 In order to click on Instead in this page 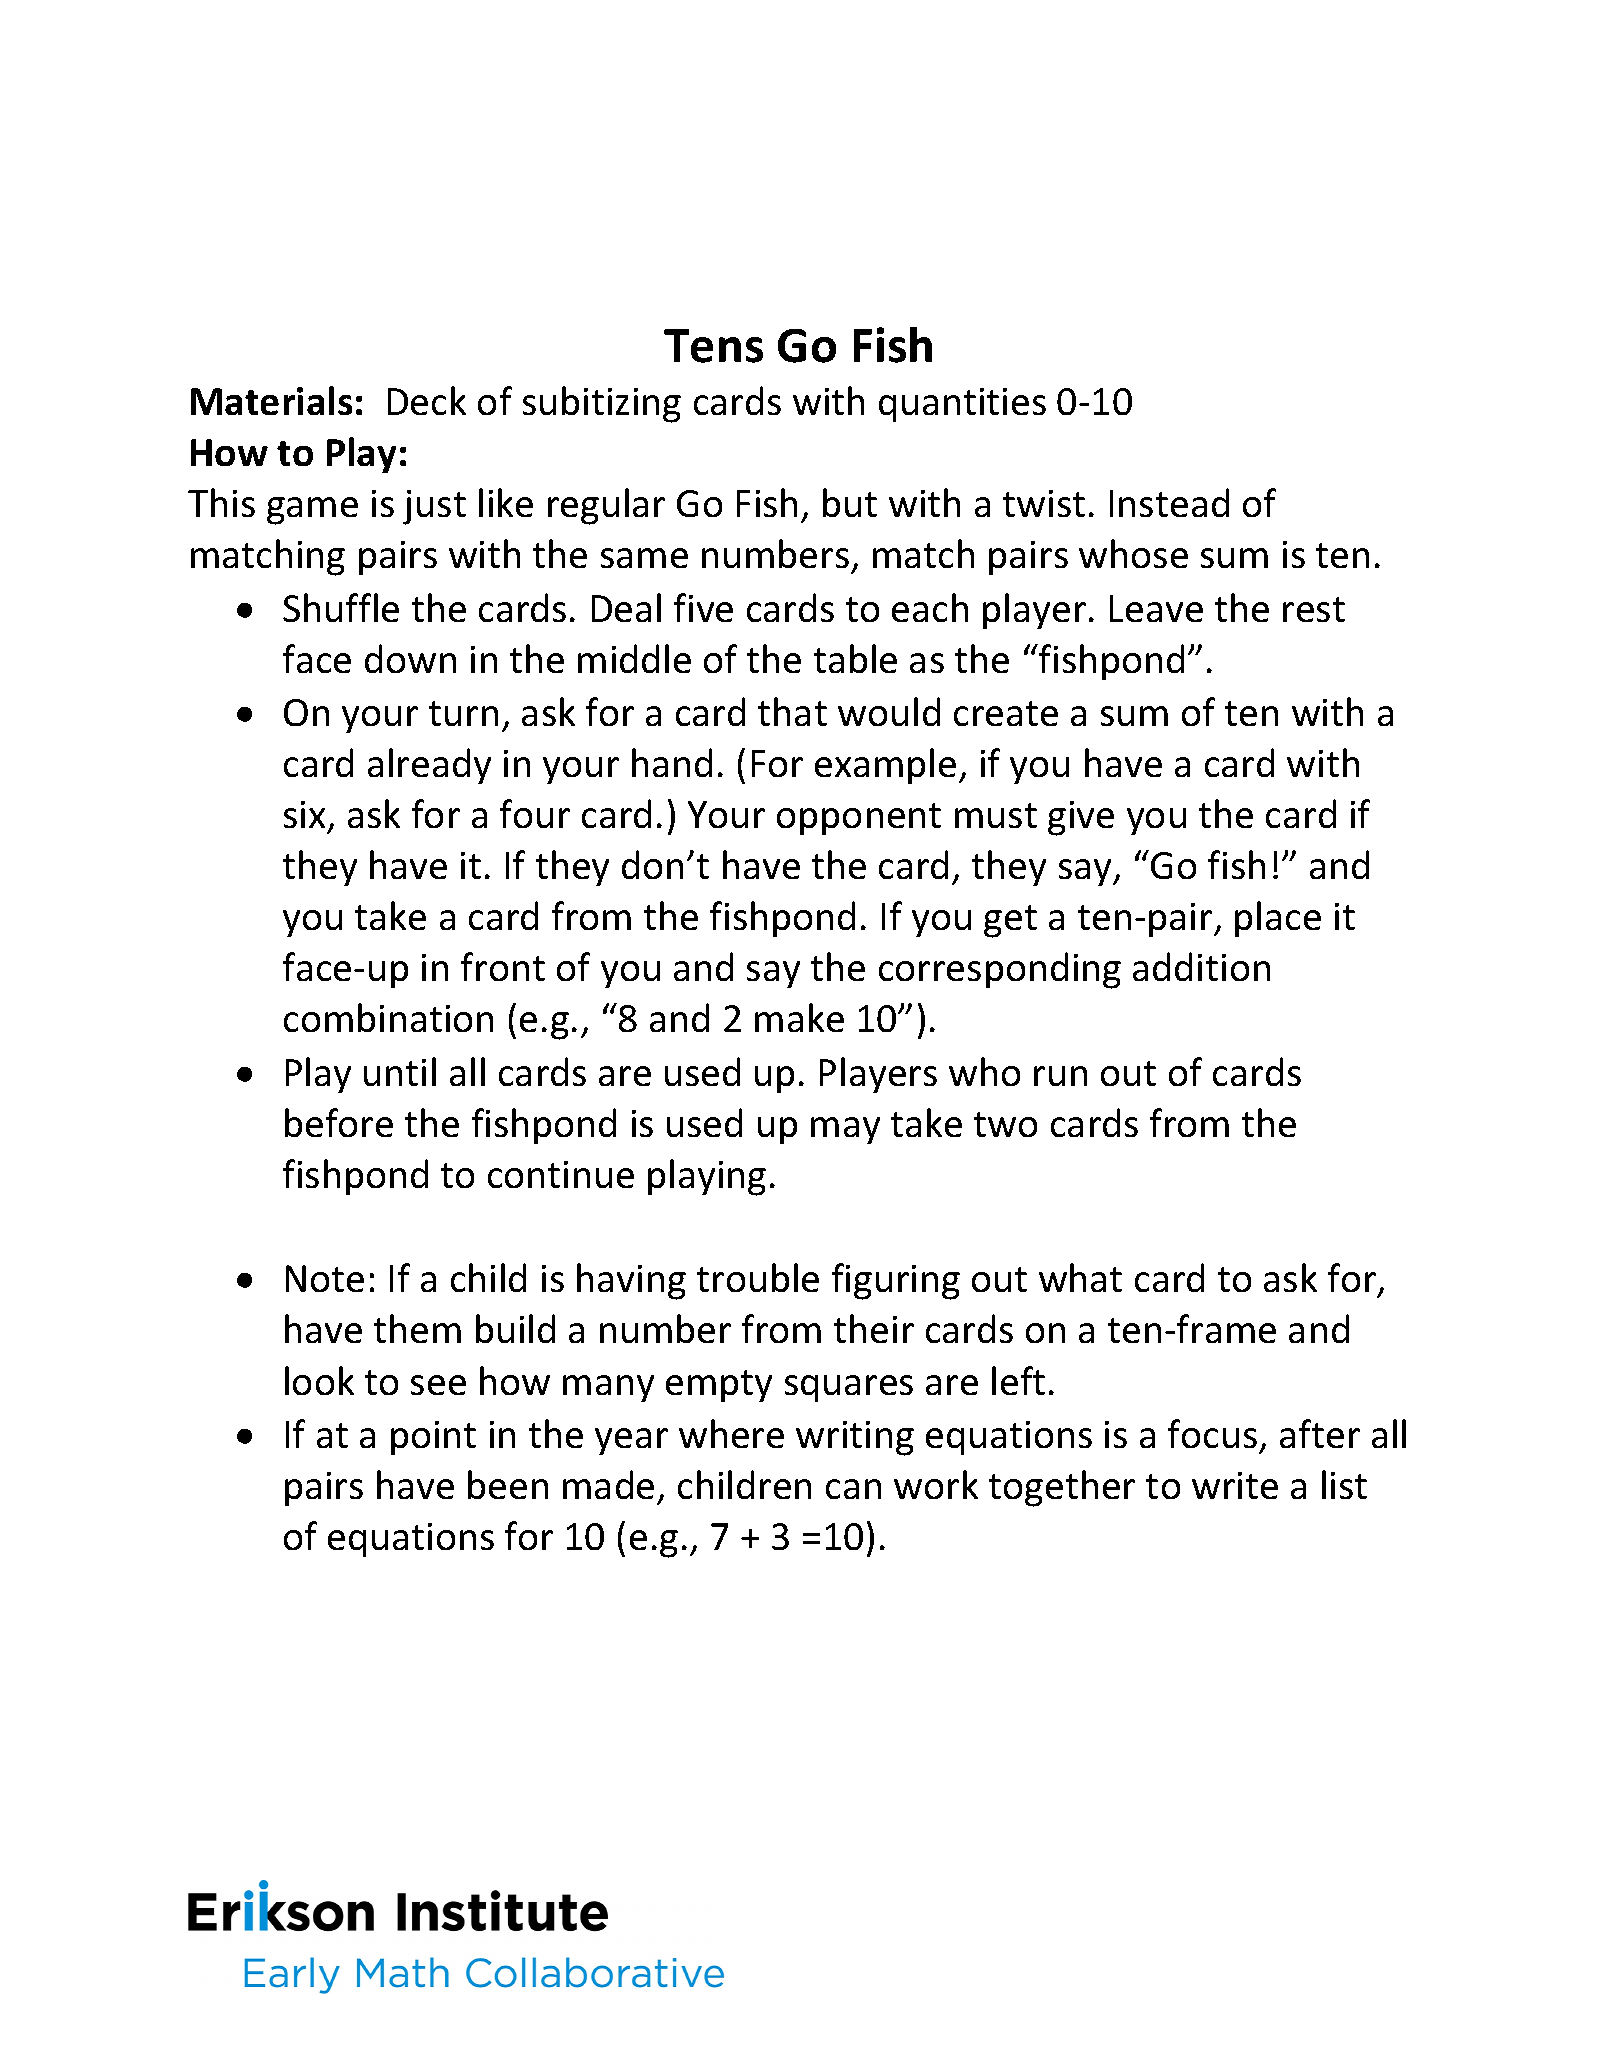, I will do `click(1169, 502)`.
